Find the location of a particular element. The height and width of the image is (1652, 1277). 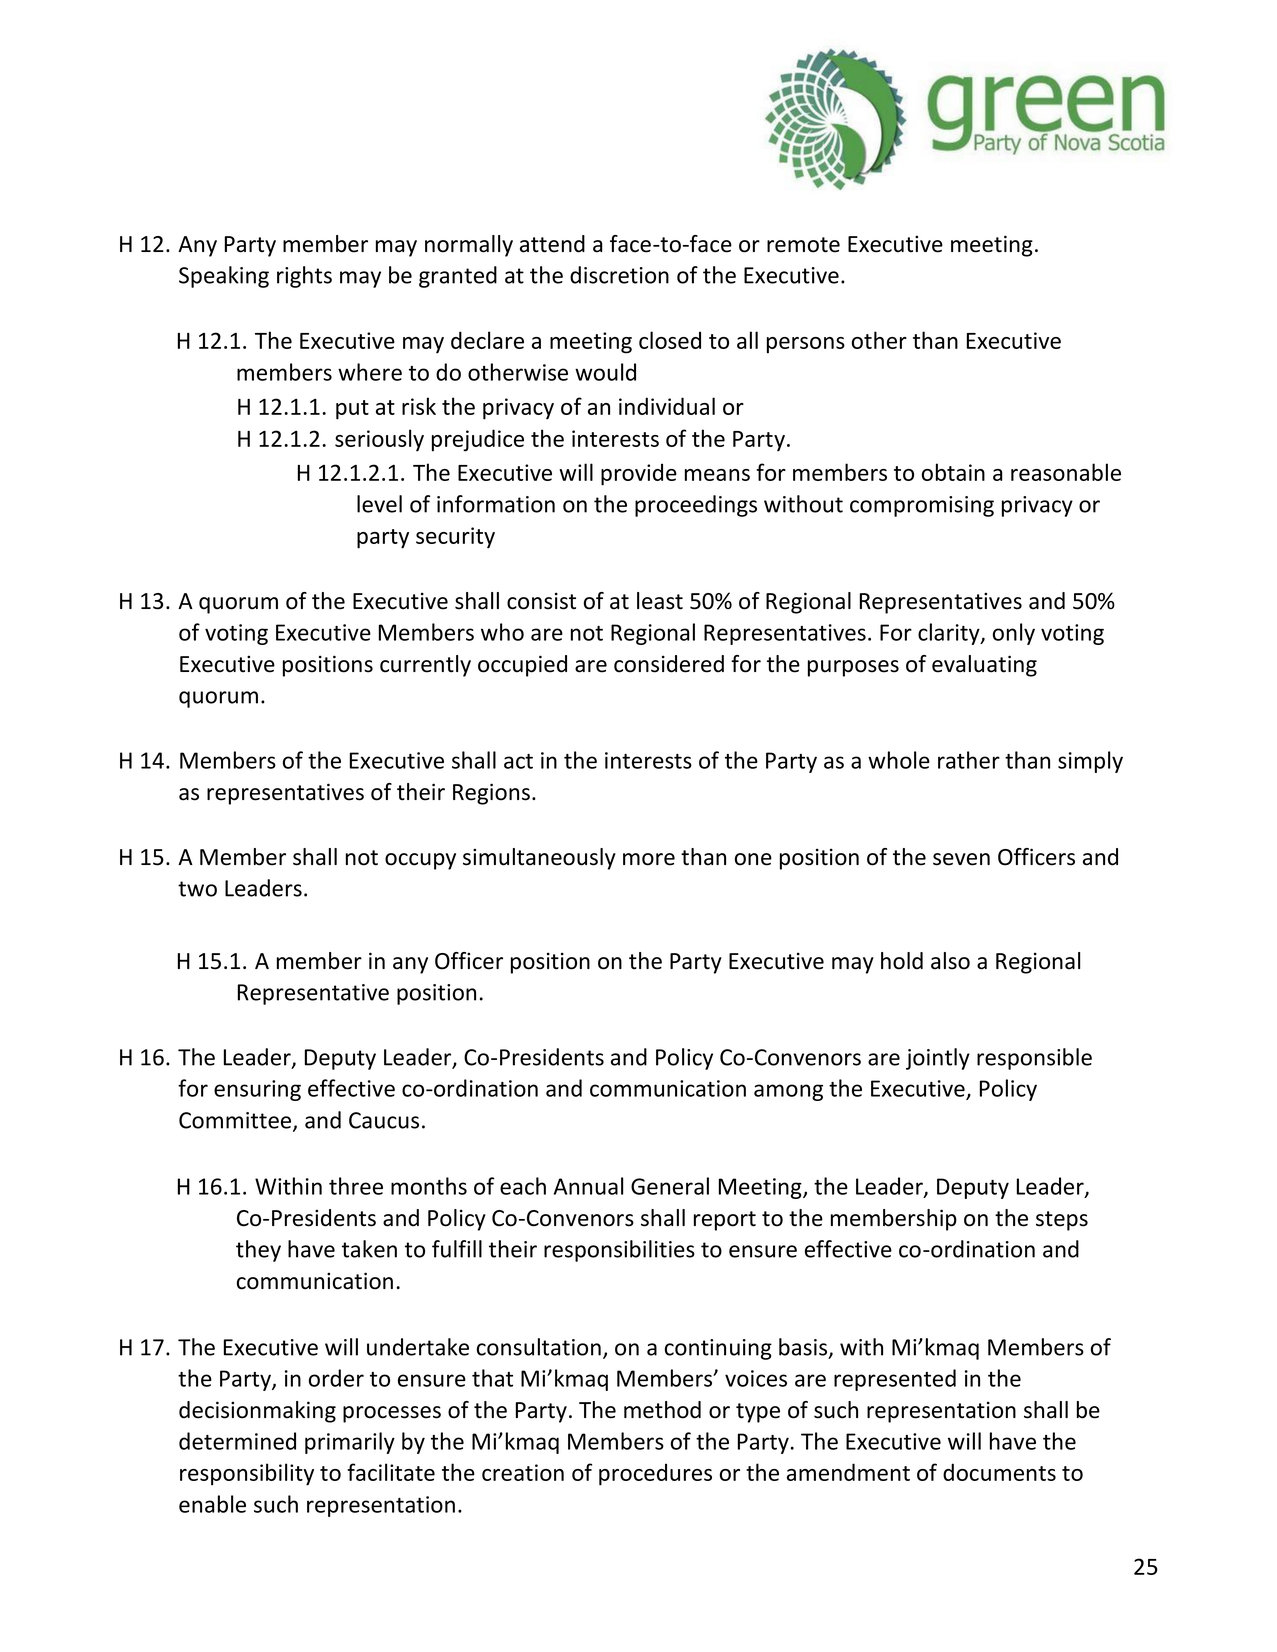

level is located at coordinates (379, 504).
